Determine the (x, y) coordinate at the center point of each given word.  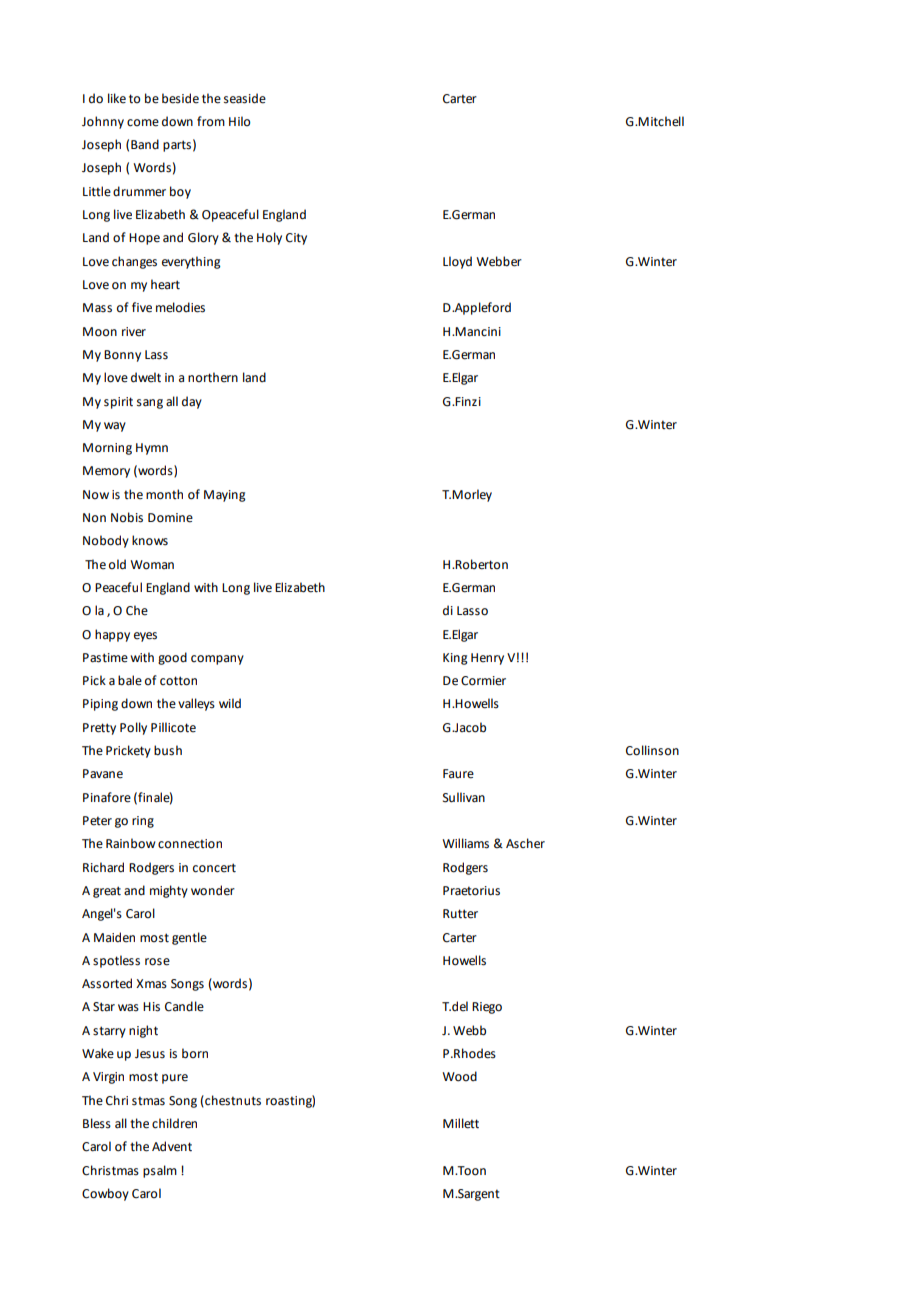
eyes (145, 637)
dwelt (146, 377)
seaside (245, 98)
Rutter (460, 914)
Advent (172, 1146)
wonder (213, 890)
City (296, 239)
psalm (160, 1171)
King (455, 659)
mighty (169, 891)
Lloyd (457, 262)
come (143, 123)
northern (213, 377)
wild (230, 703)
